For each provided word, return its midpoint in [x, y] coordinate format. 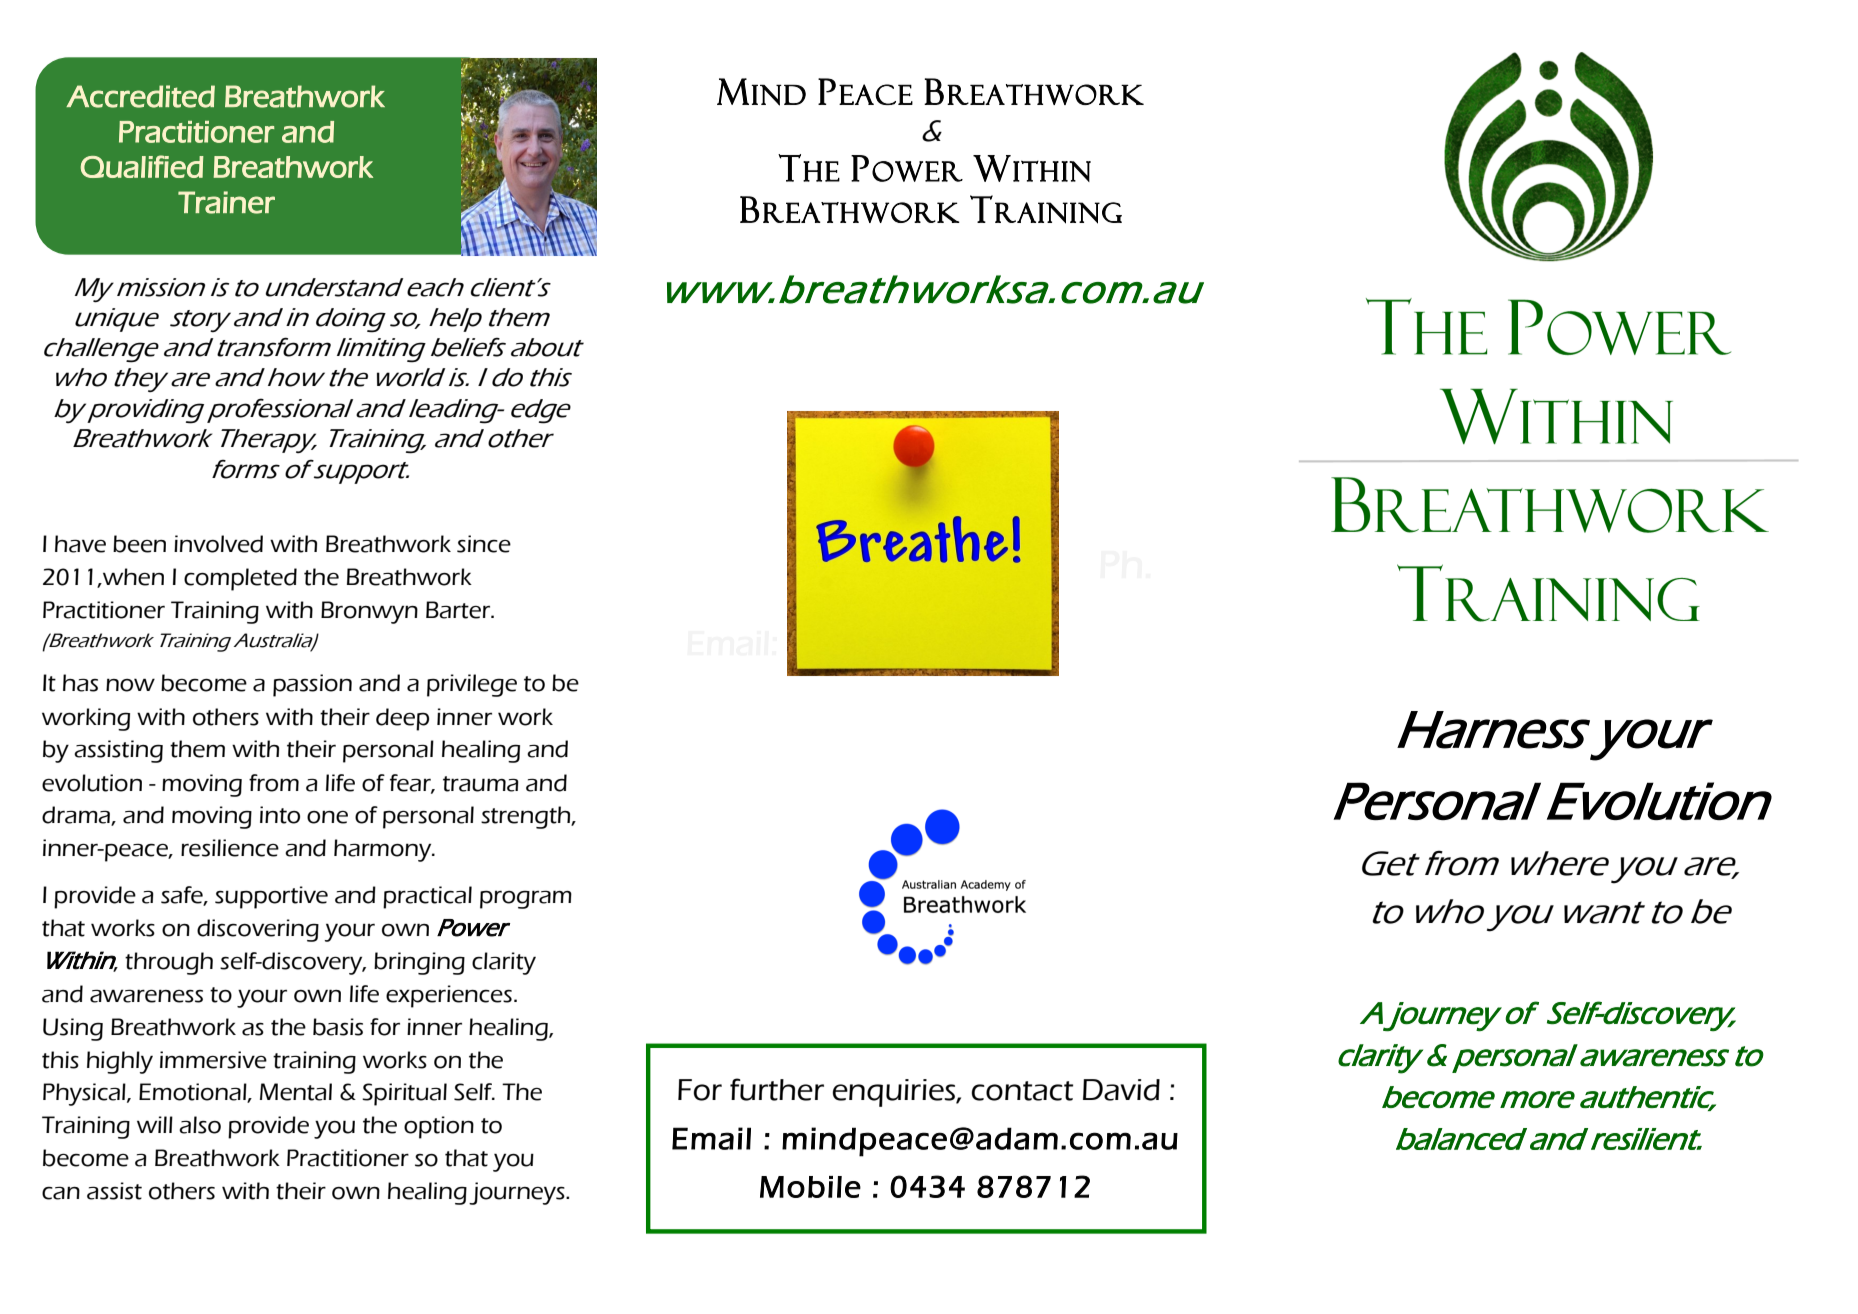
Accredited [140, 96]
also [200, 1125]
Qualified [141, 166]
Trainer [226, 202]
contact [1022, 1091]
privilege [472, 685]
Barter [459, 610]
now [130, 685]
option [439, 1127]
